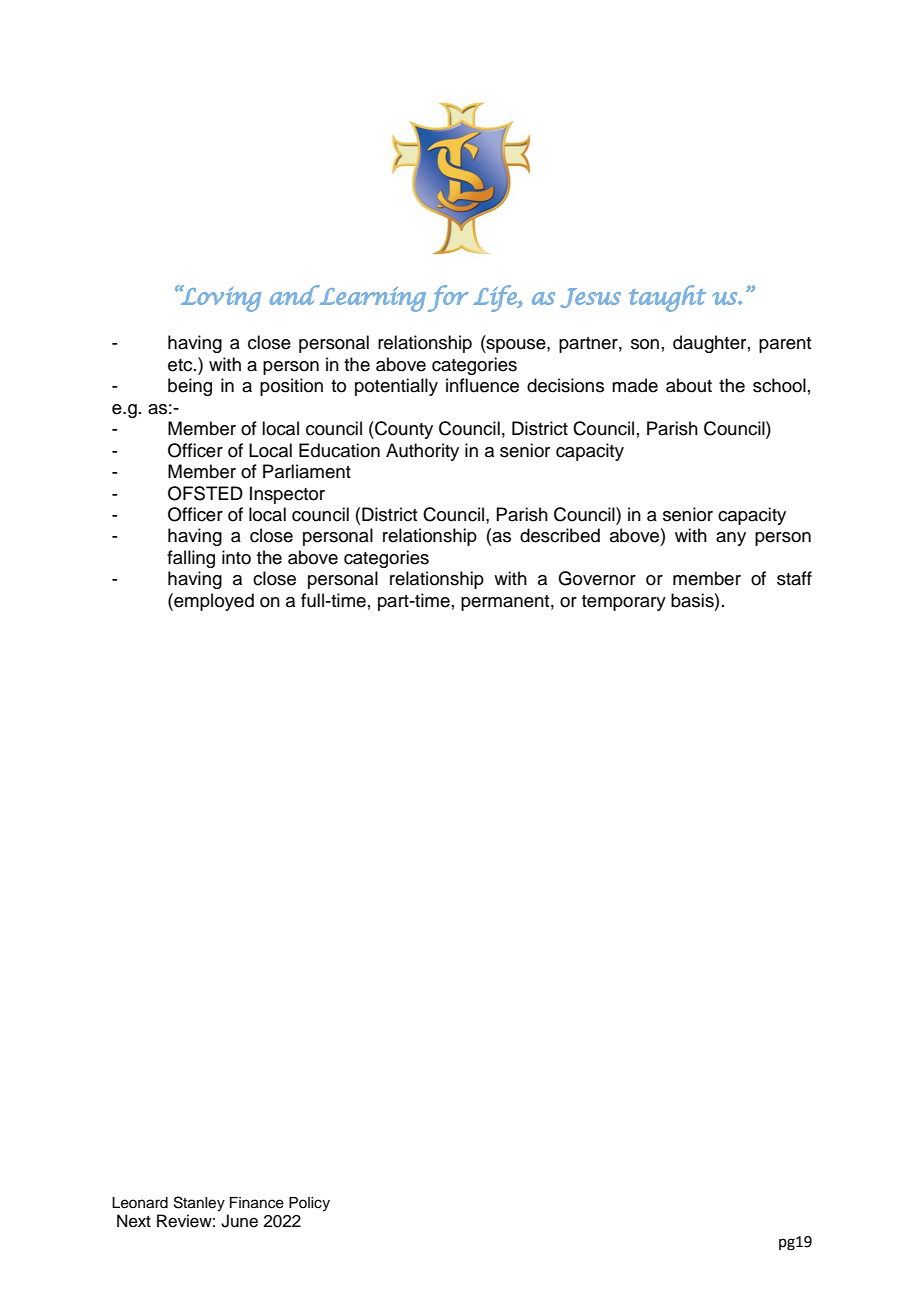  What do you see at coordinates (134, 1221) in the screenshot?
I see `Next` at bounding box center [134, 1221].
